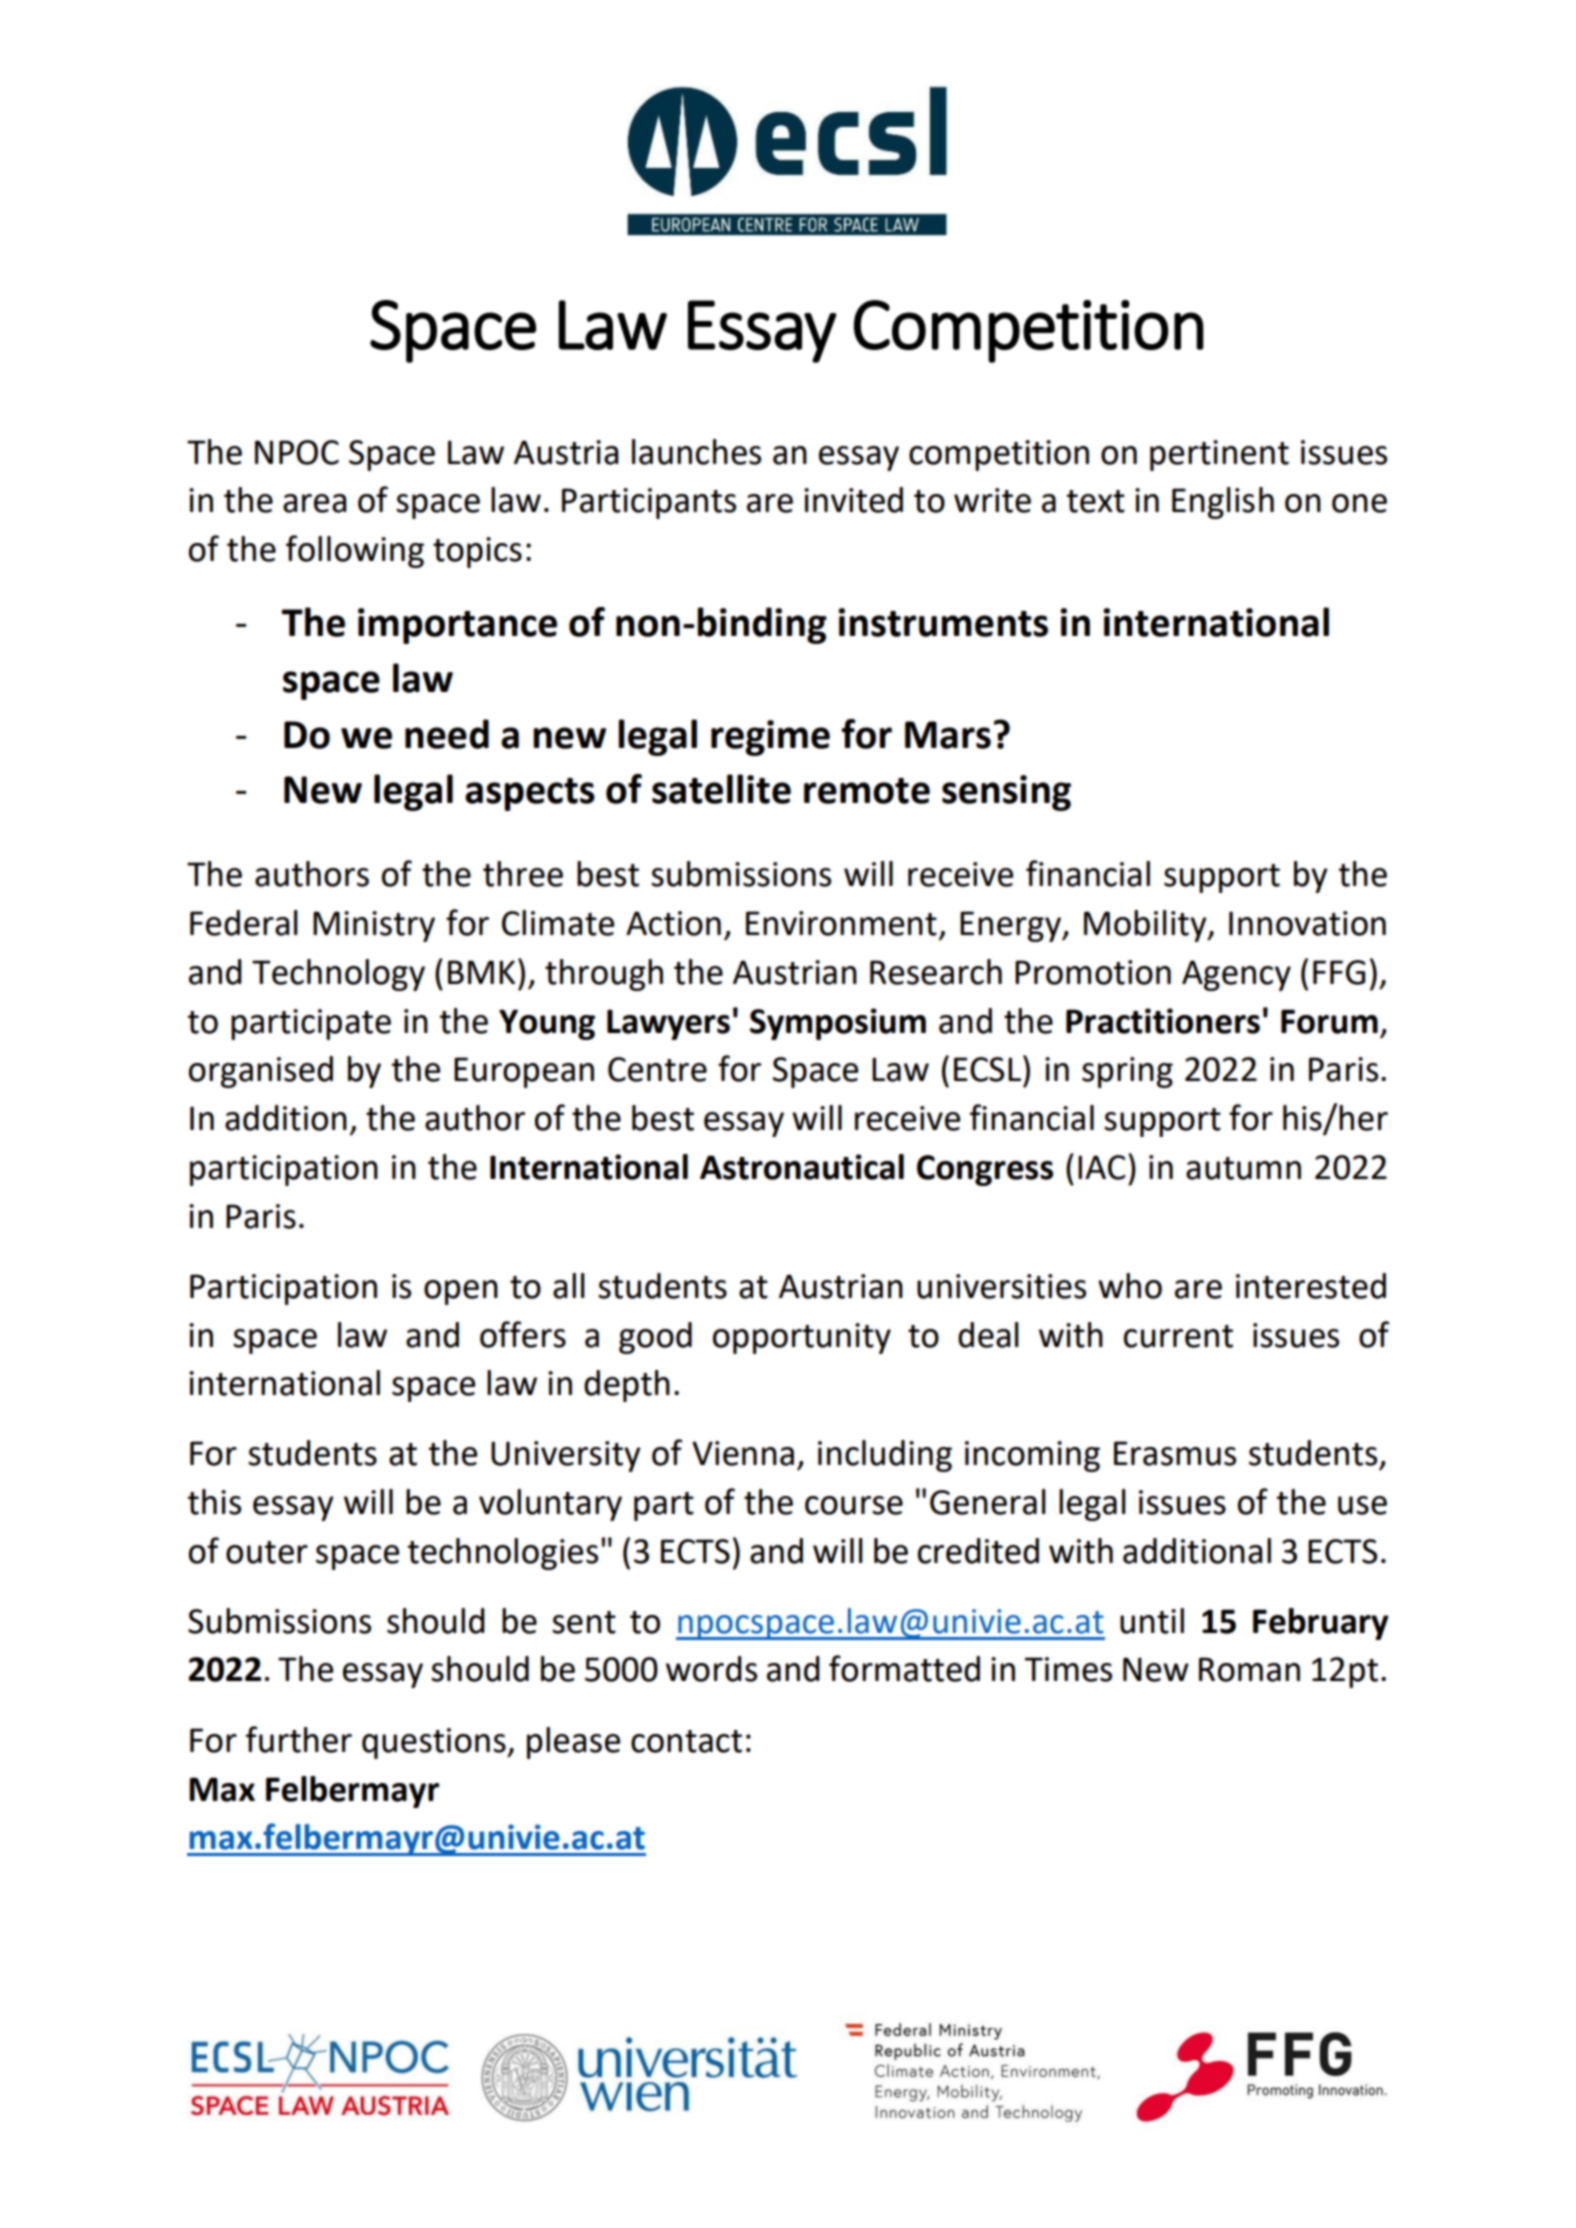  What do you see at coordinates (802, 1167) in the screenshot?
I see `Astronautical` at bounding box center [802, 1167].
